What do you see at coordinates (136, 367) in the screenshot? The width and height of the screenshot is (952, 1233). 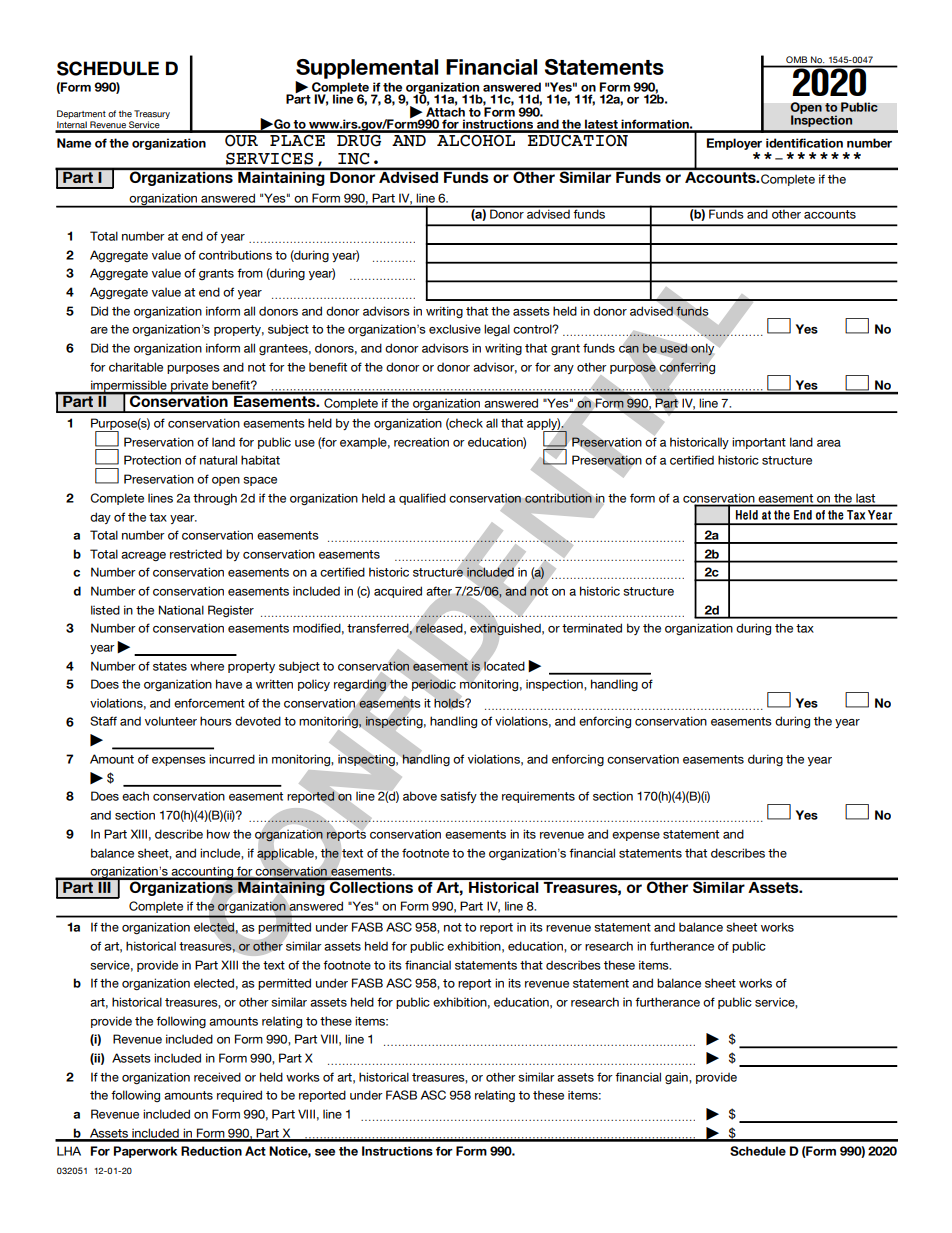 I see `charitable` at bounding box center [136, 367].
